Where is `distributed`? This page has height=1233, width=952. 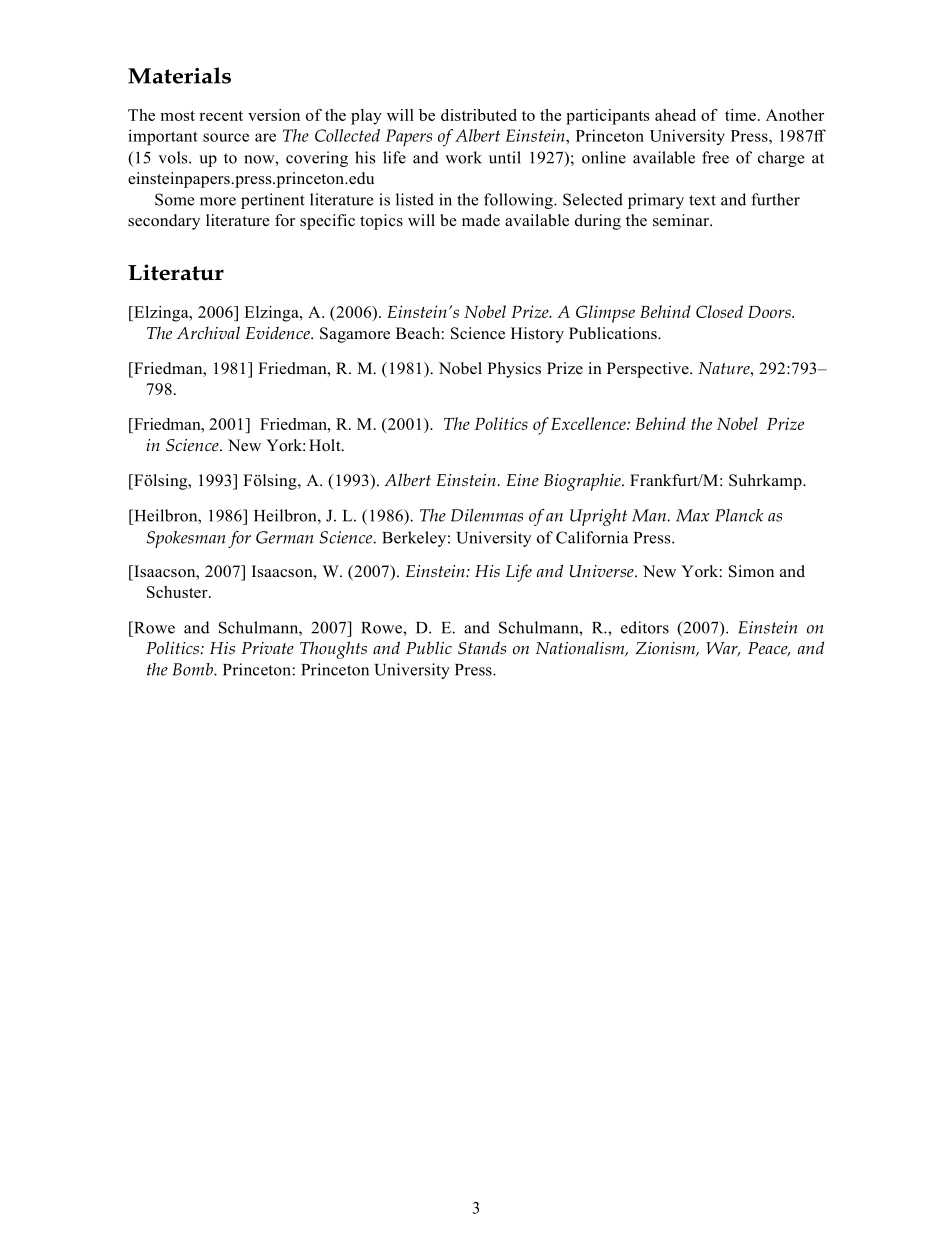
distributed is located at coordinates (479, 115).
